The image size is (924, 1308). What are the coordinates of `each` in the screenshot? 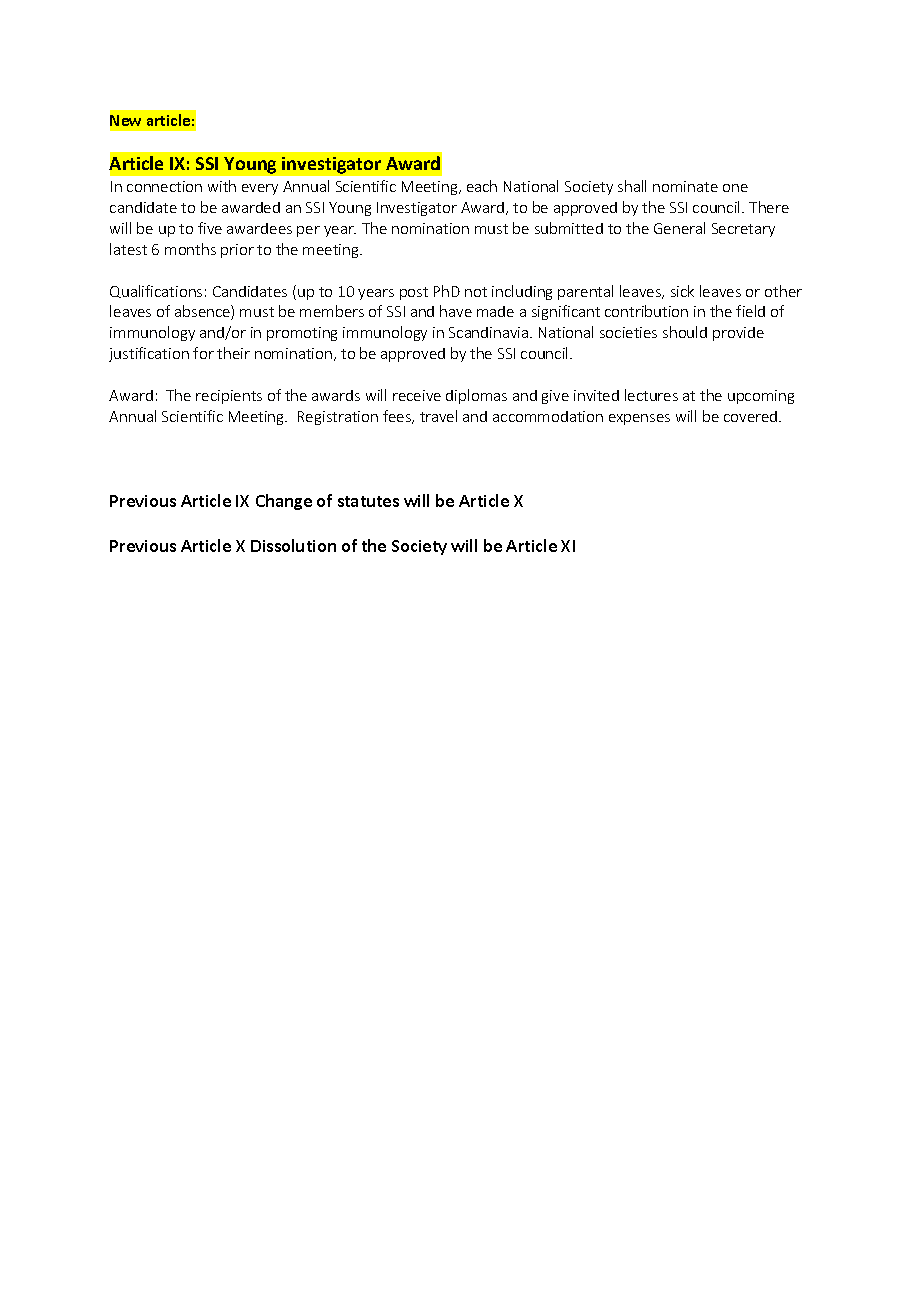 It's located at (482, 186).
